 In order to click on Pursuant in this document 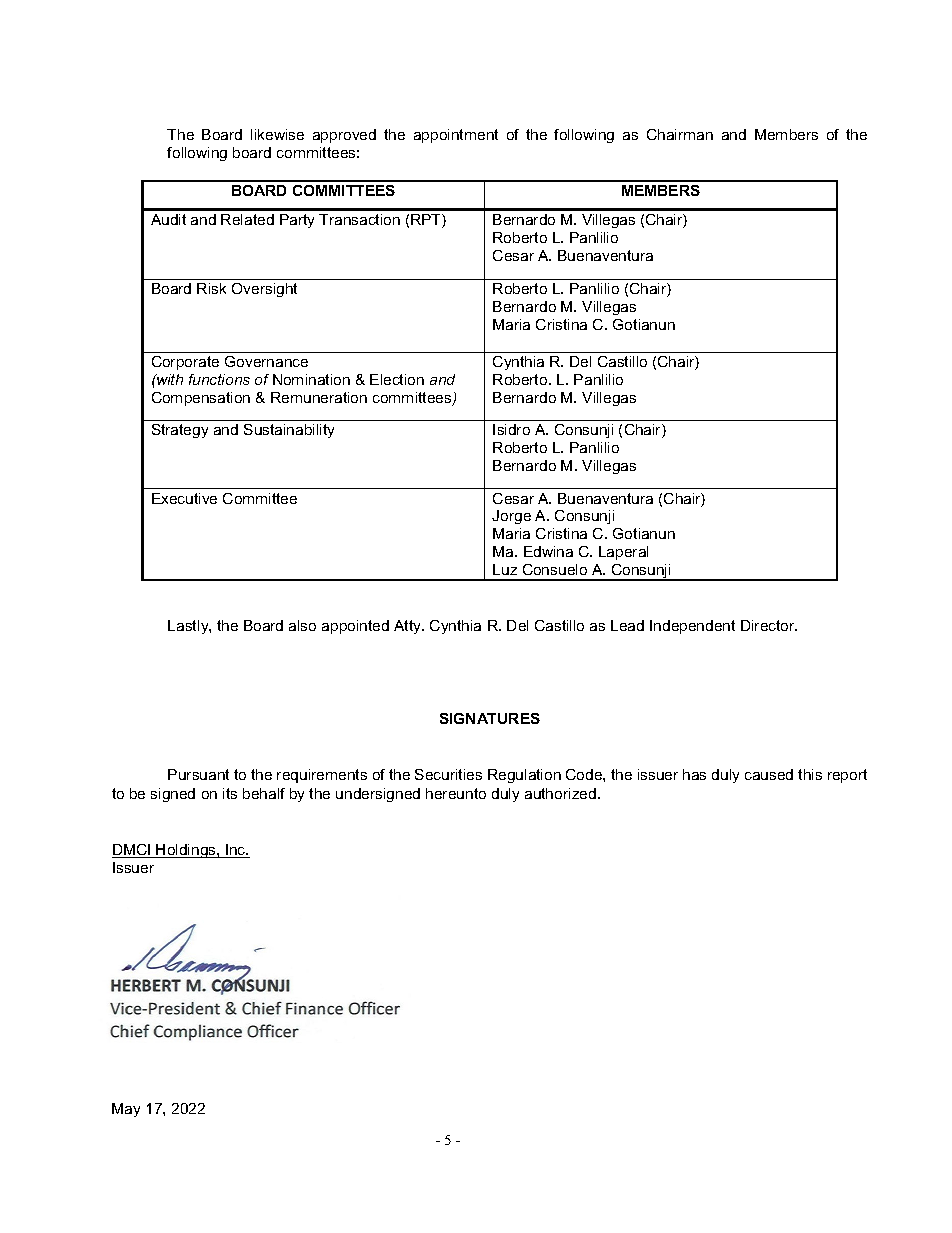, I will do `click(198, 774)`.
